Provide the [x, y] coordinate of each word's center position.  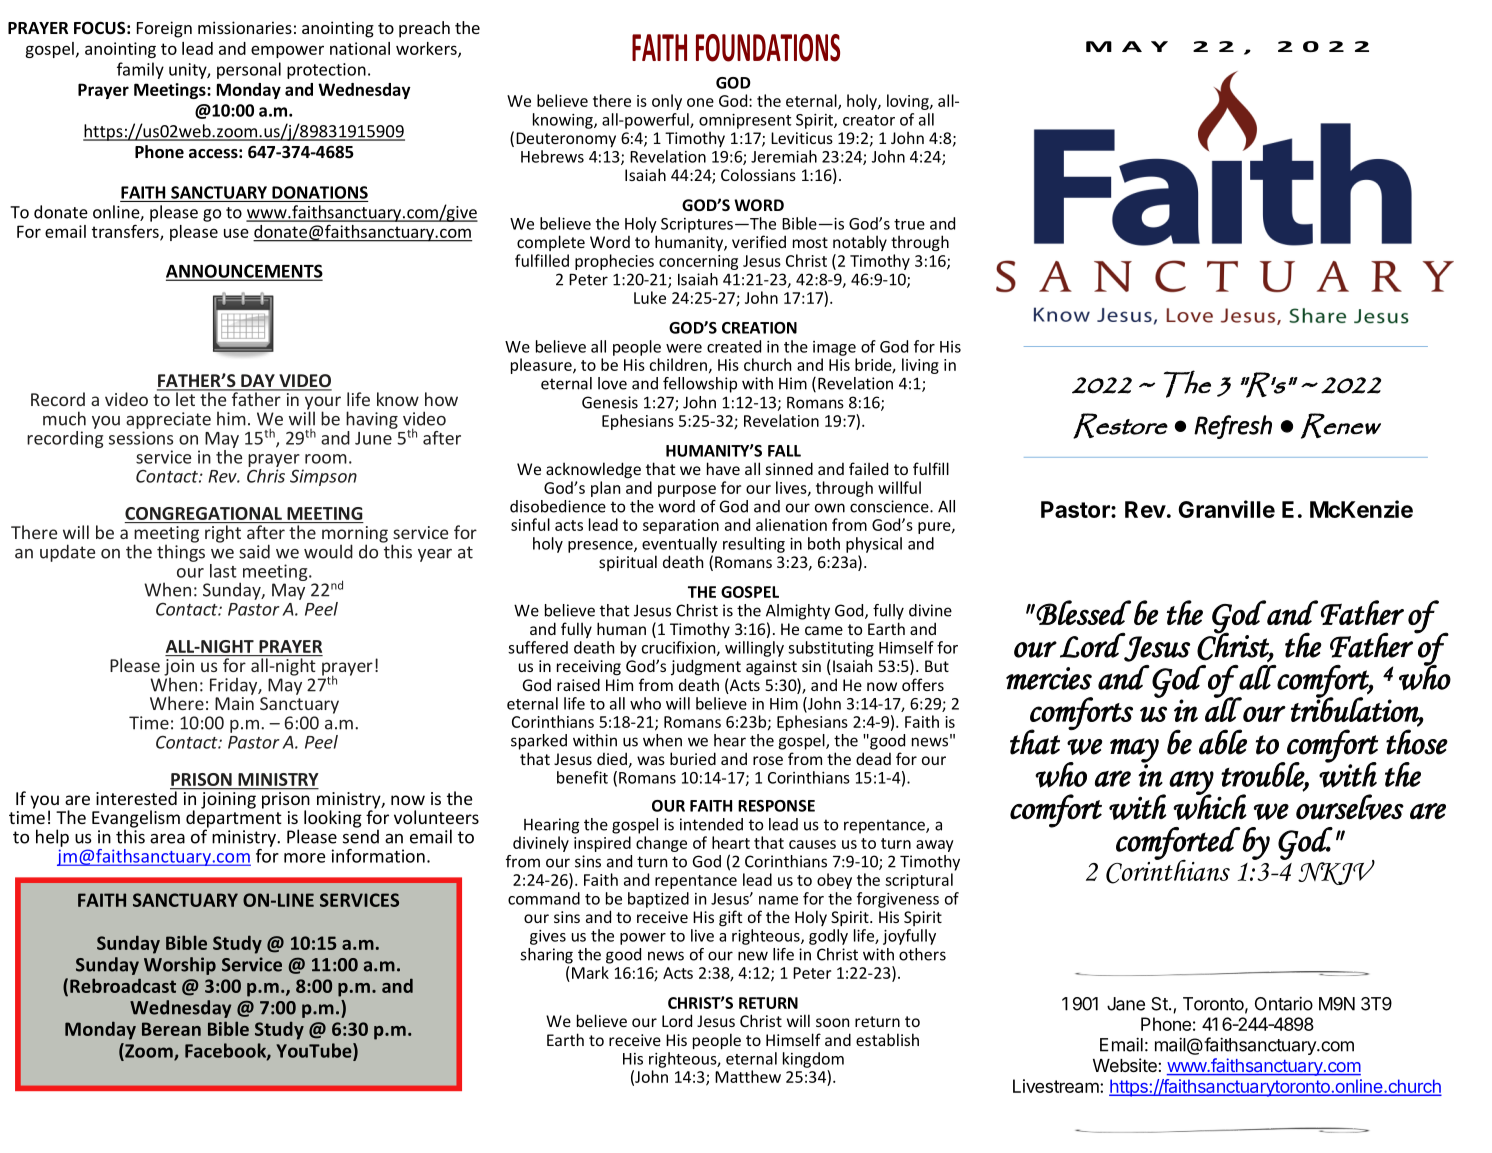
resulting [754, 545]
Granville [1226, 509]
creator [869, 120]
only [667, 102]
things [181, 552]
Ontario [1284, 1003]
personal [249, 70]
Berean [171, 1029]
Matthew [748, 1076]
